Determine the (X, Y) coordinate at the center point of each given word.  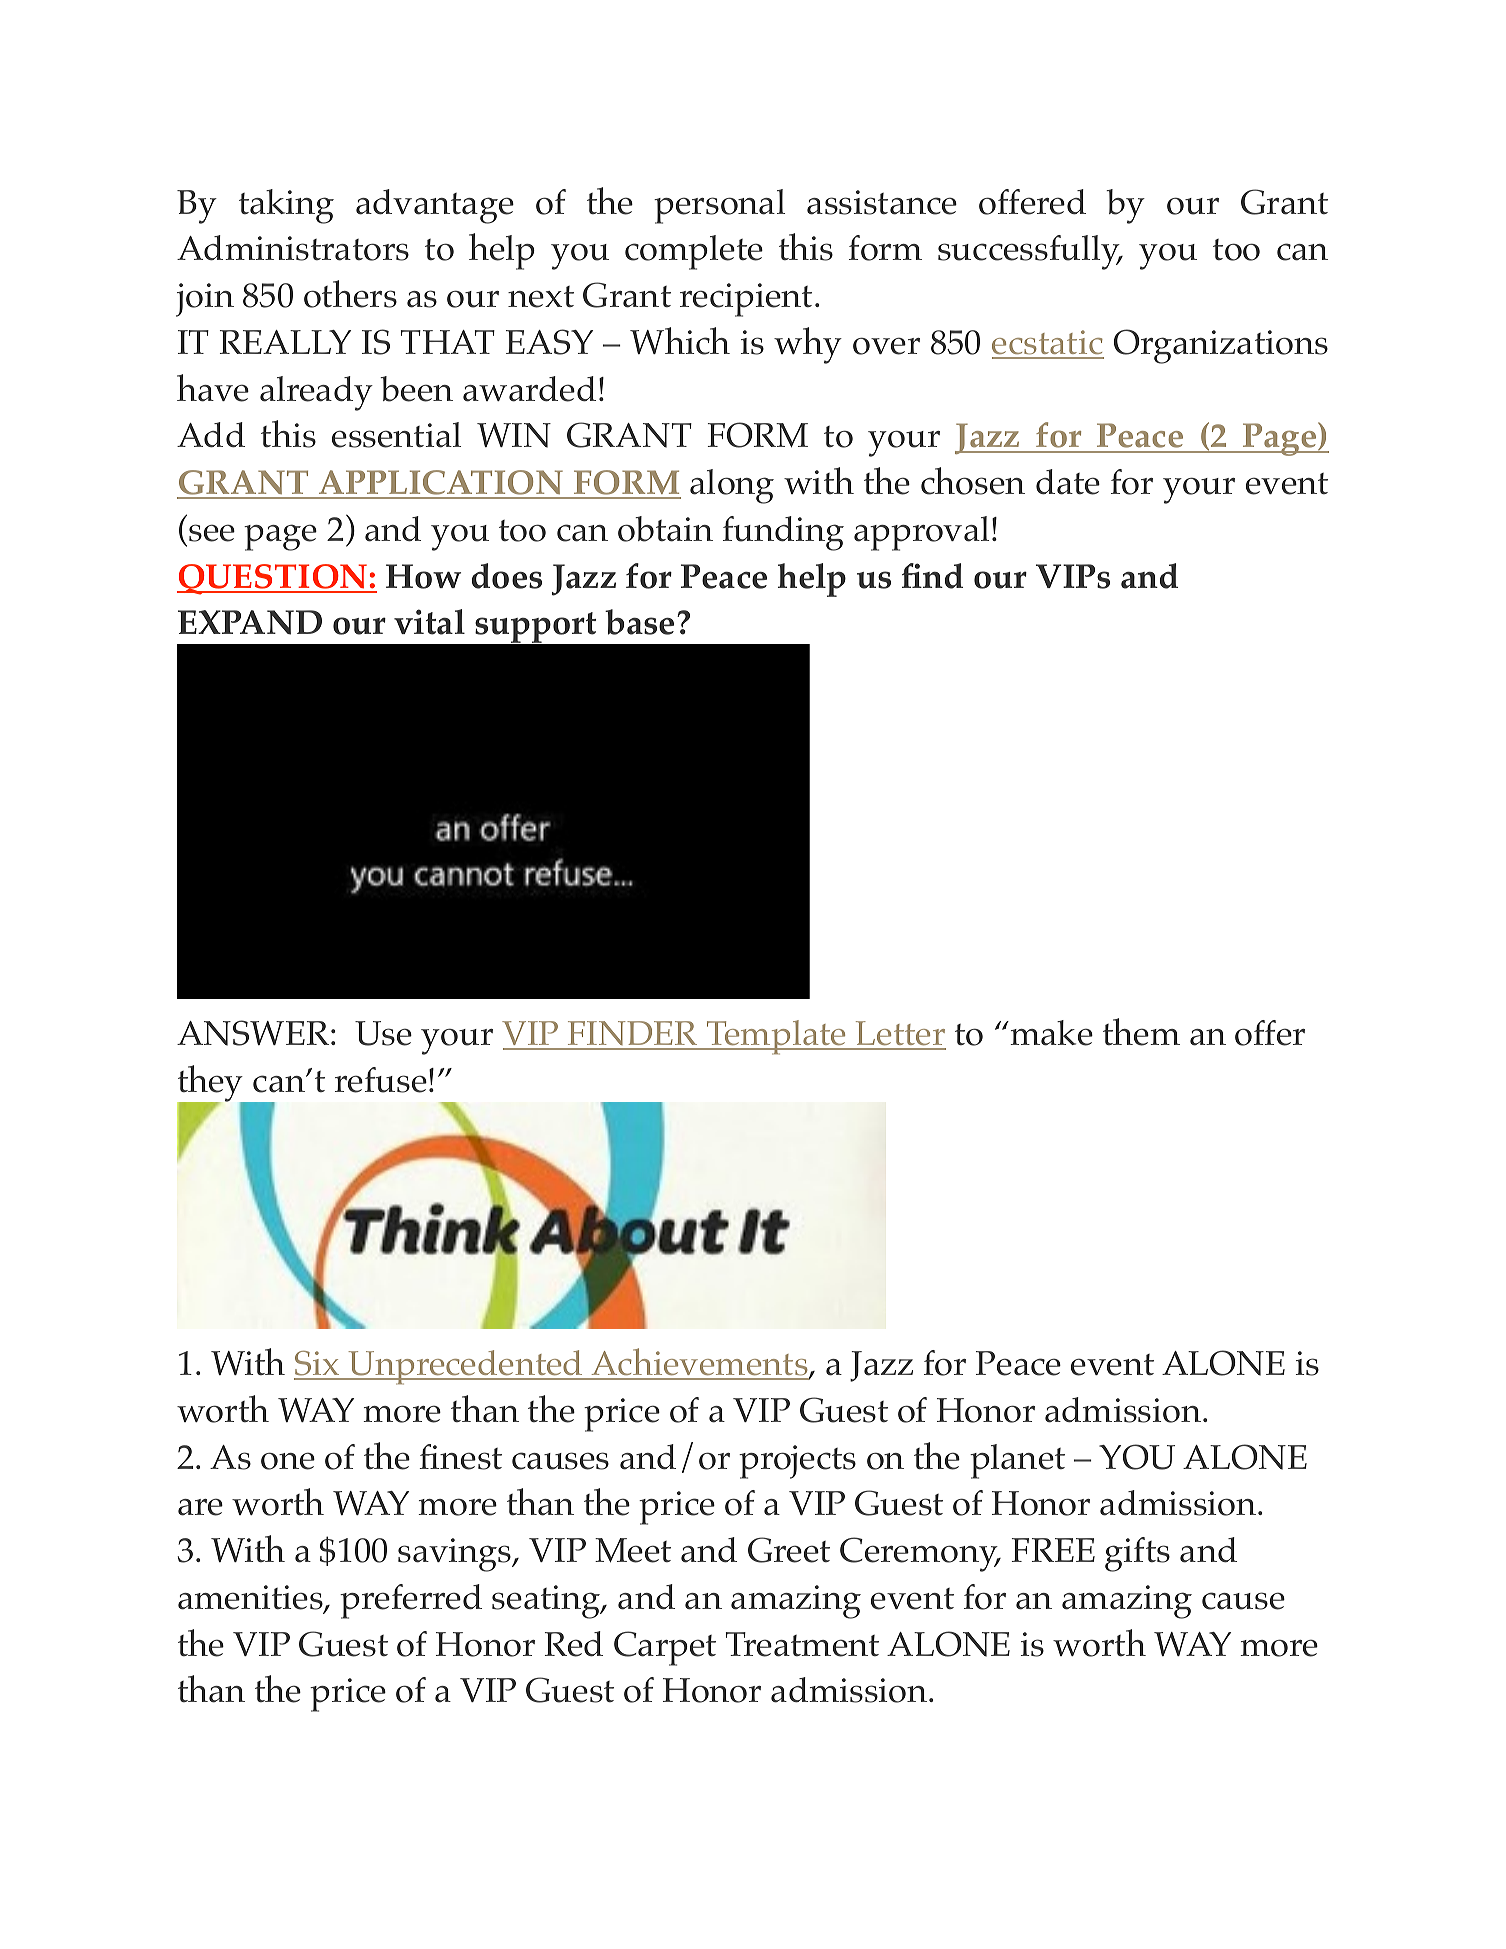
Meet (633, 1550)
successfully (1030, 252)
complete (694, 252)
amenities (251, 1598)
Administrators (293, 248)
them (1141, 1032)
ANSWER (253, 1033)
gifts (1137, 1554)
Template (776, 1037)
